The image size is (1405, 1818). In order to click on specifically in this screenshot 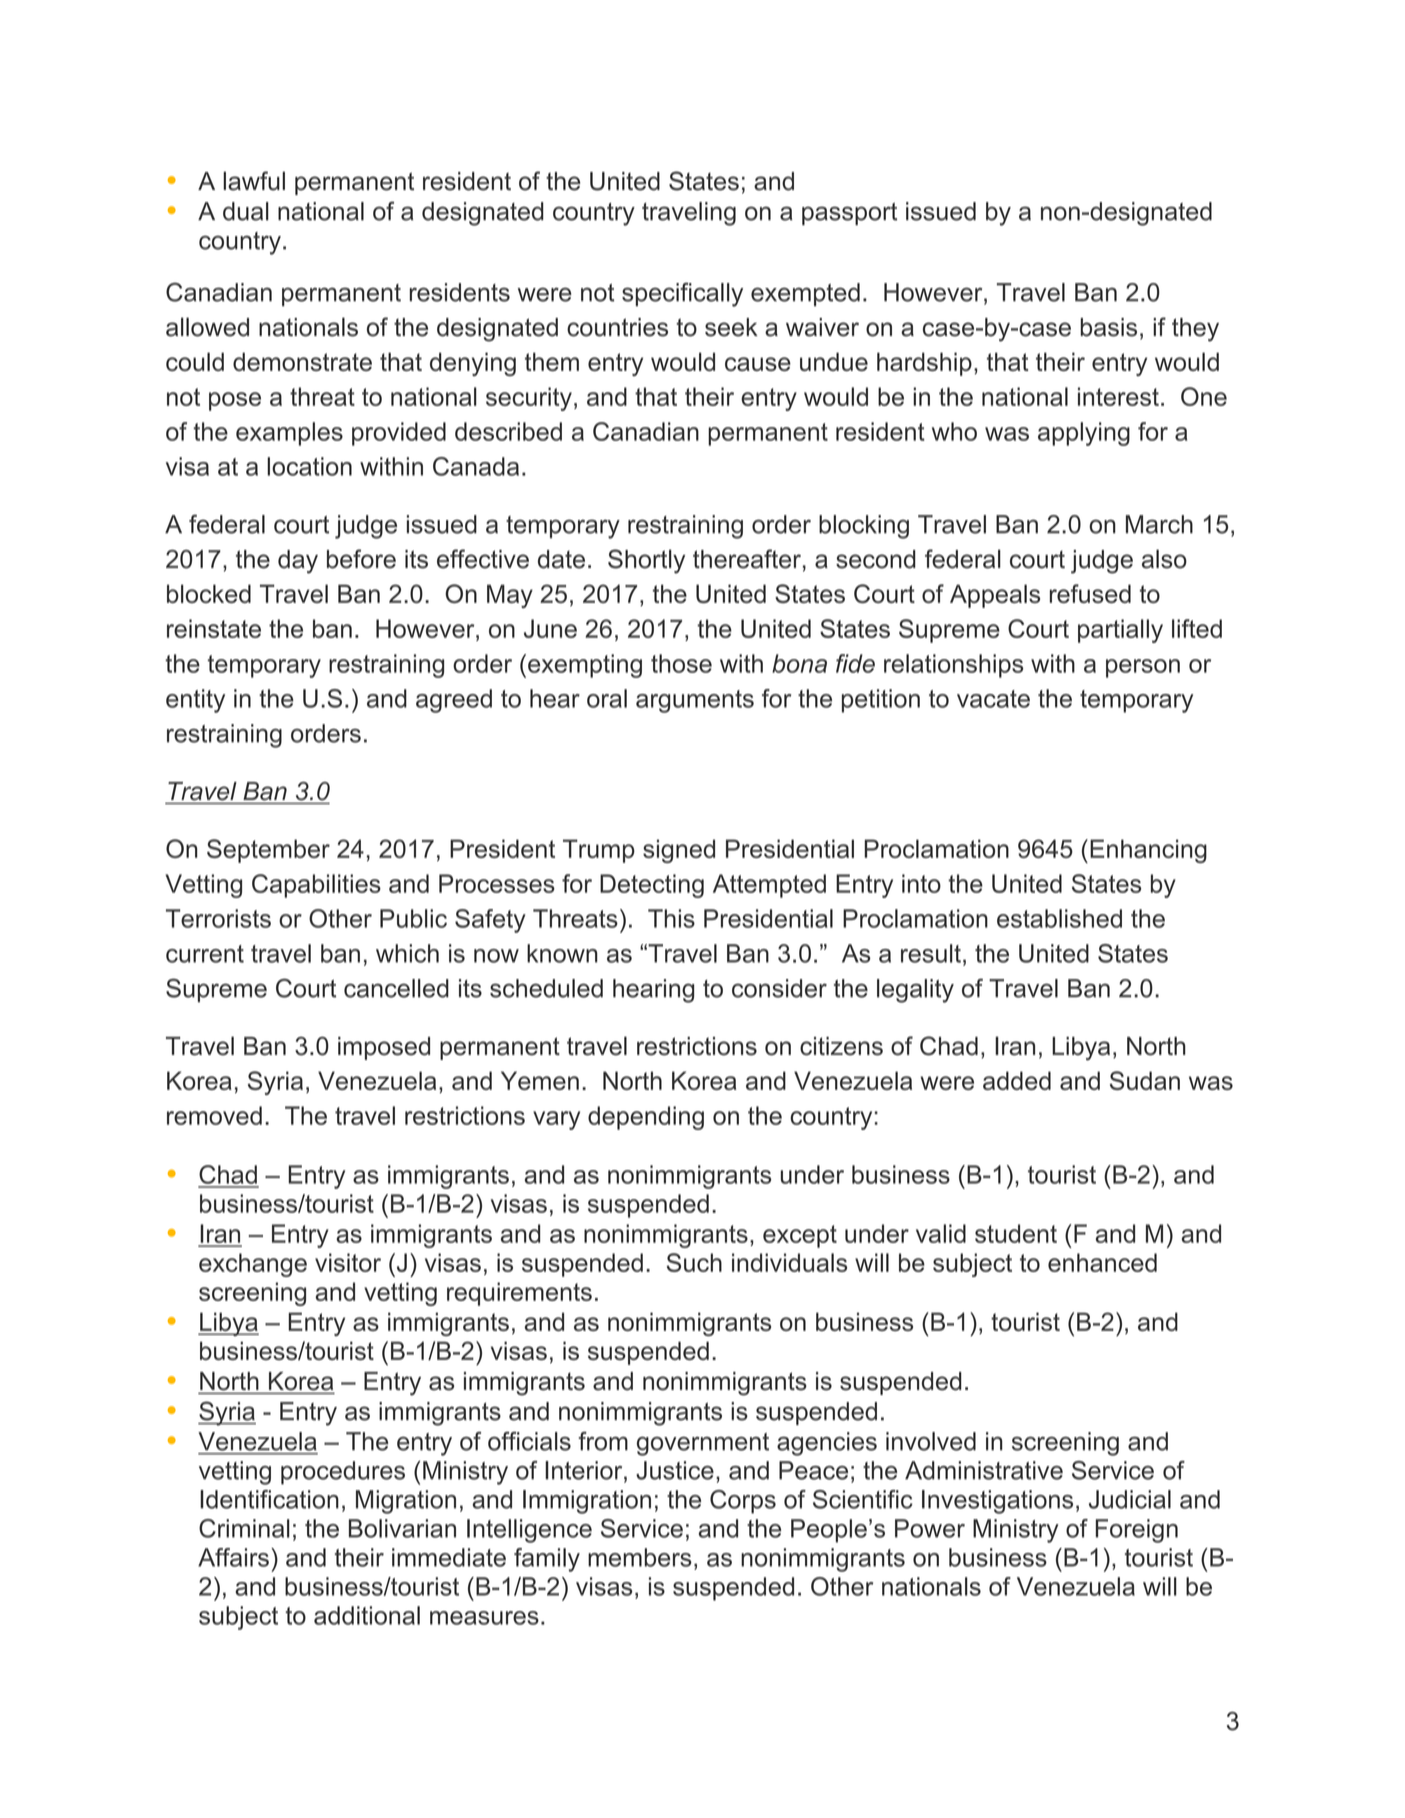, I will do `click(682, 295)`.
